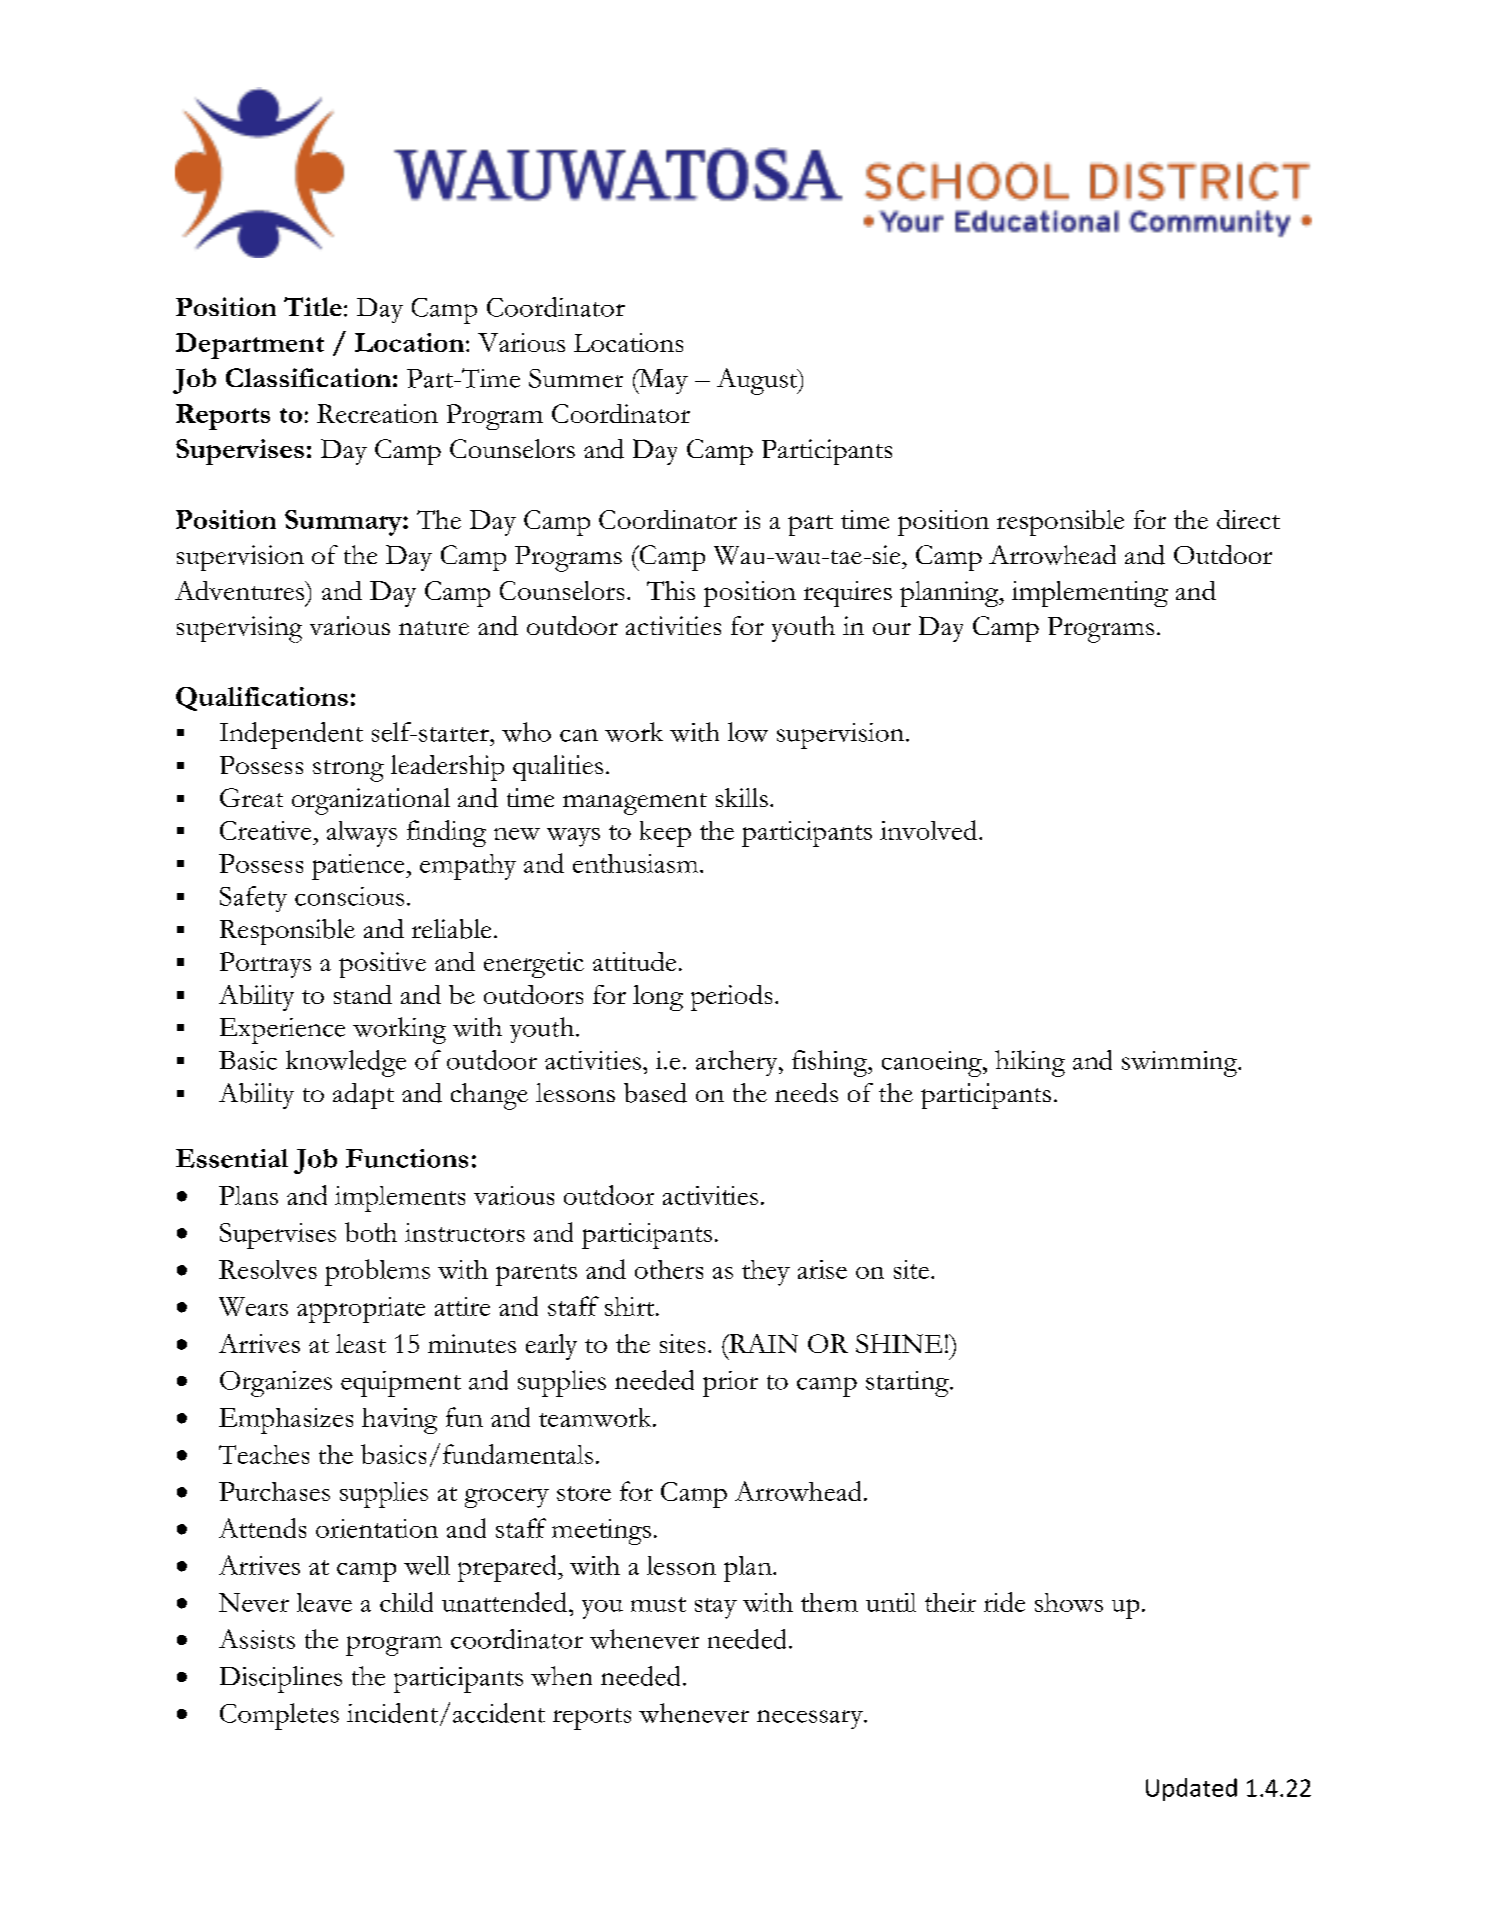  What do you see at coordinates (279, 1716) in the document?
I see `Completes` at bounding box center [279, 1716].
